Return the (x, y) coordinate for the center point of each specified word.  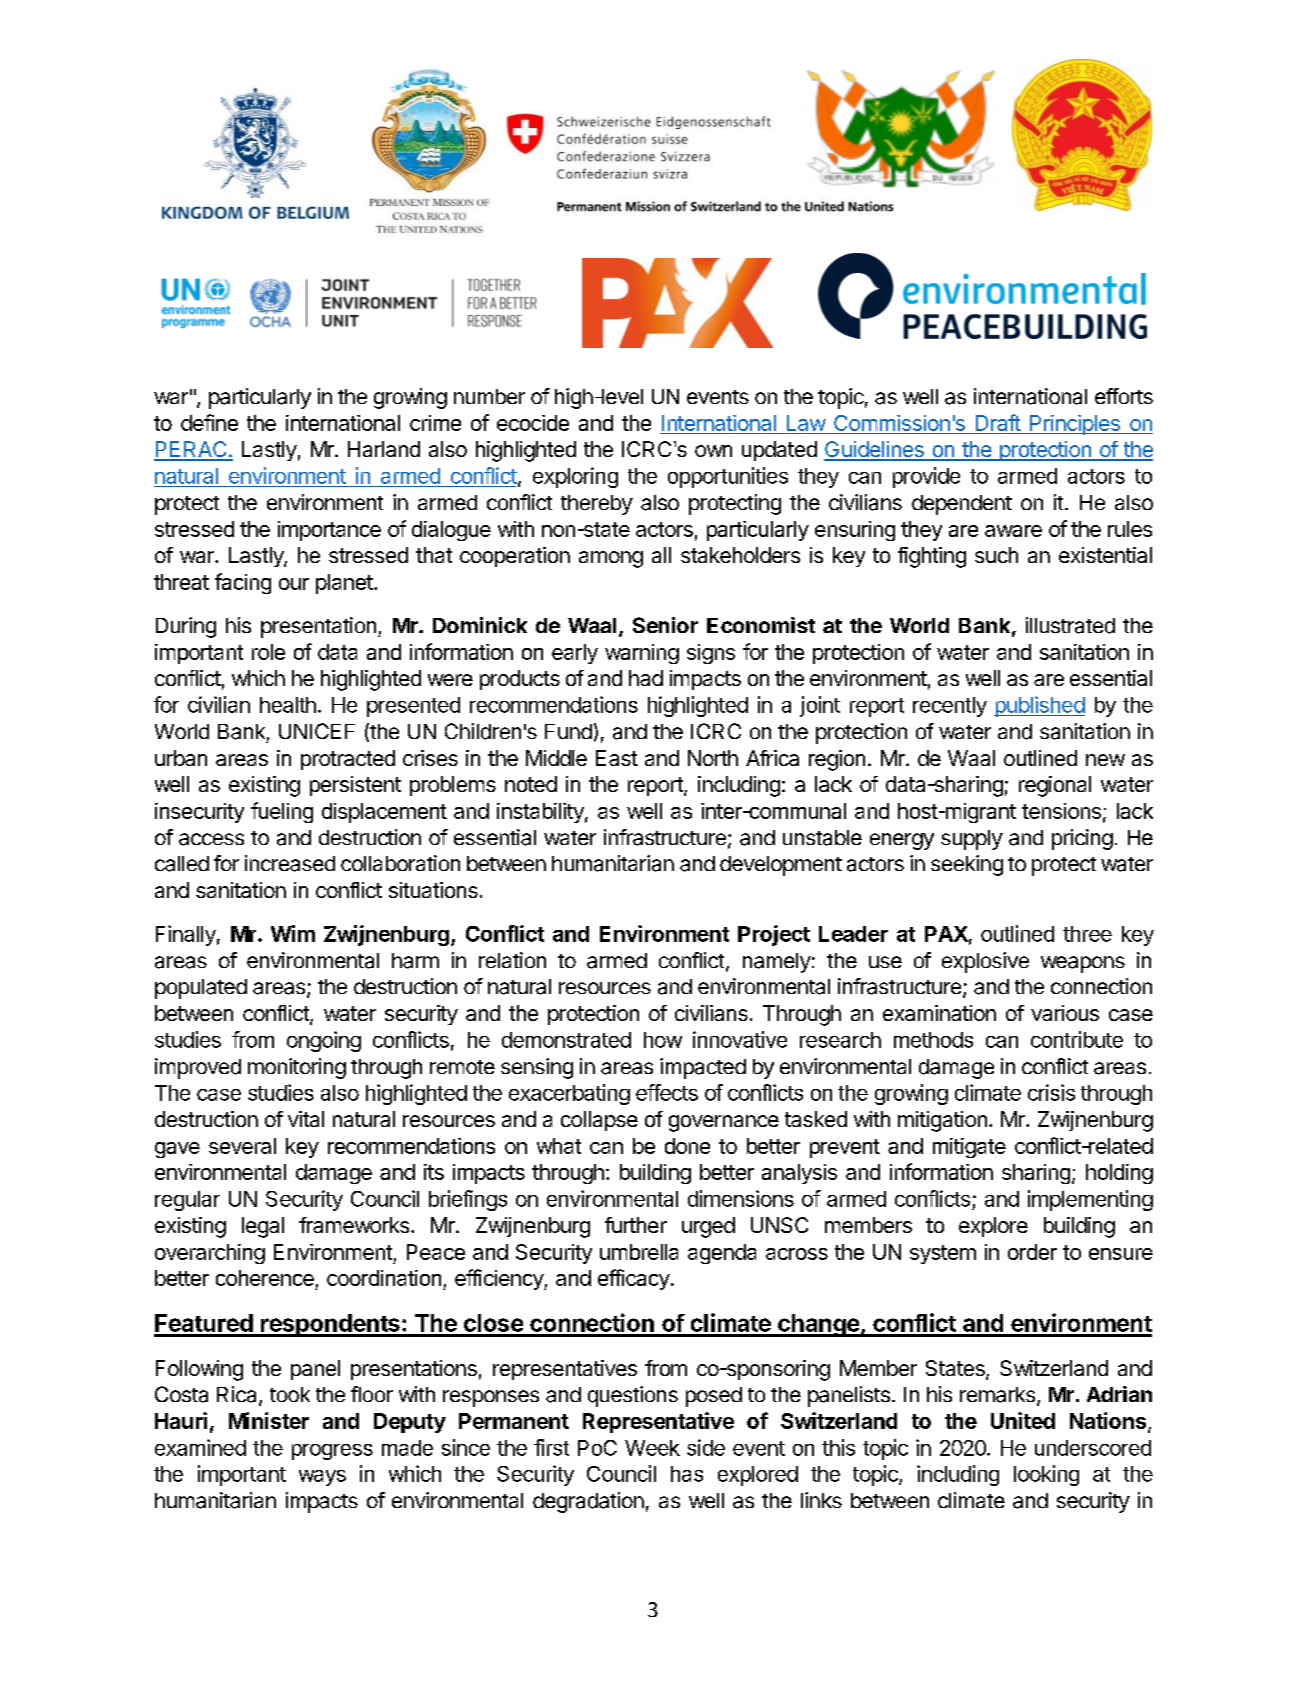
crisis (1051, 1092)
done (687, 1146)
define (209, 422)
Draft (997, 424)
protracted (348, 760)
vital (306, 1119)
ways (322, 1478)
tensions (1061, 811)
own (713, 451)
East (617, 758)
